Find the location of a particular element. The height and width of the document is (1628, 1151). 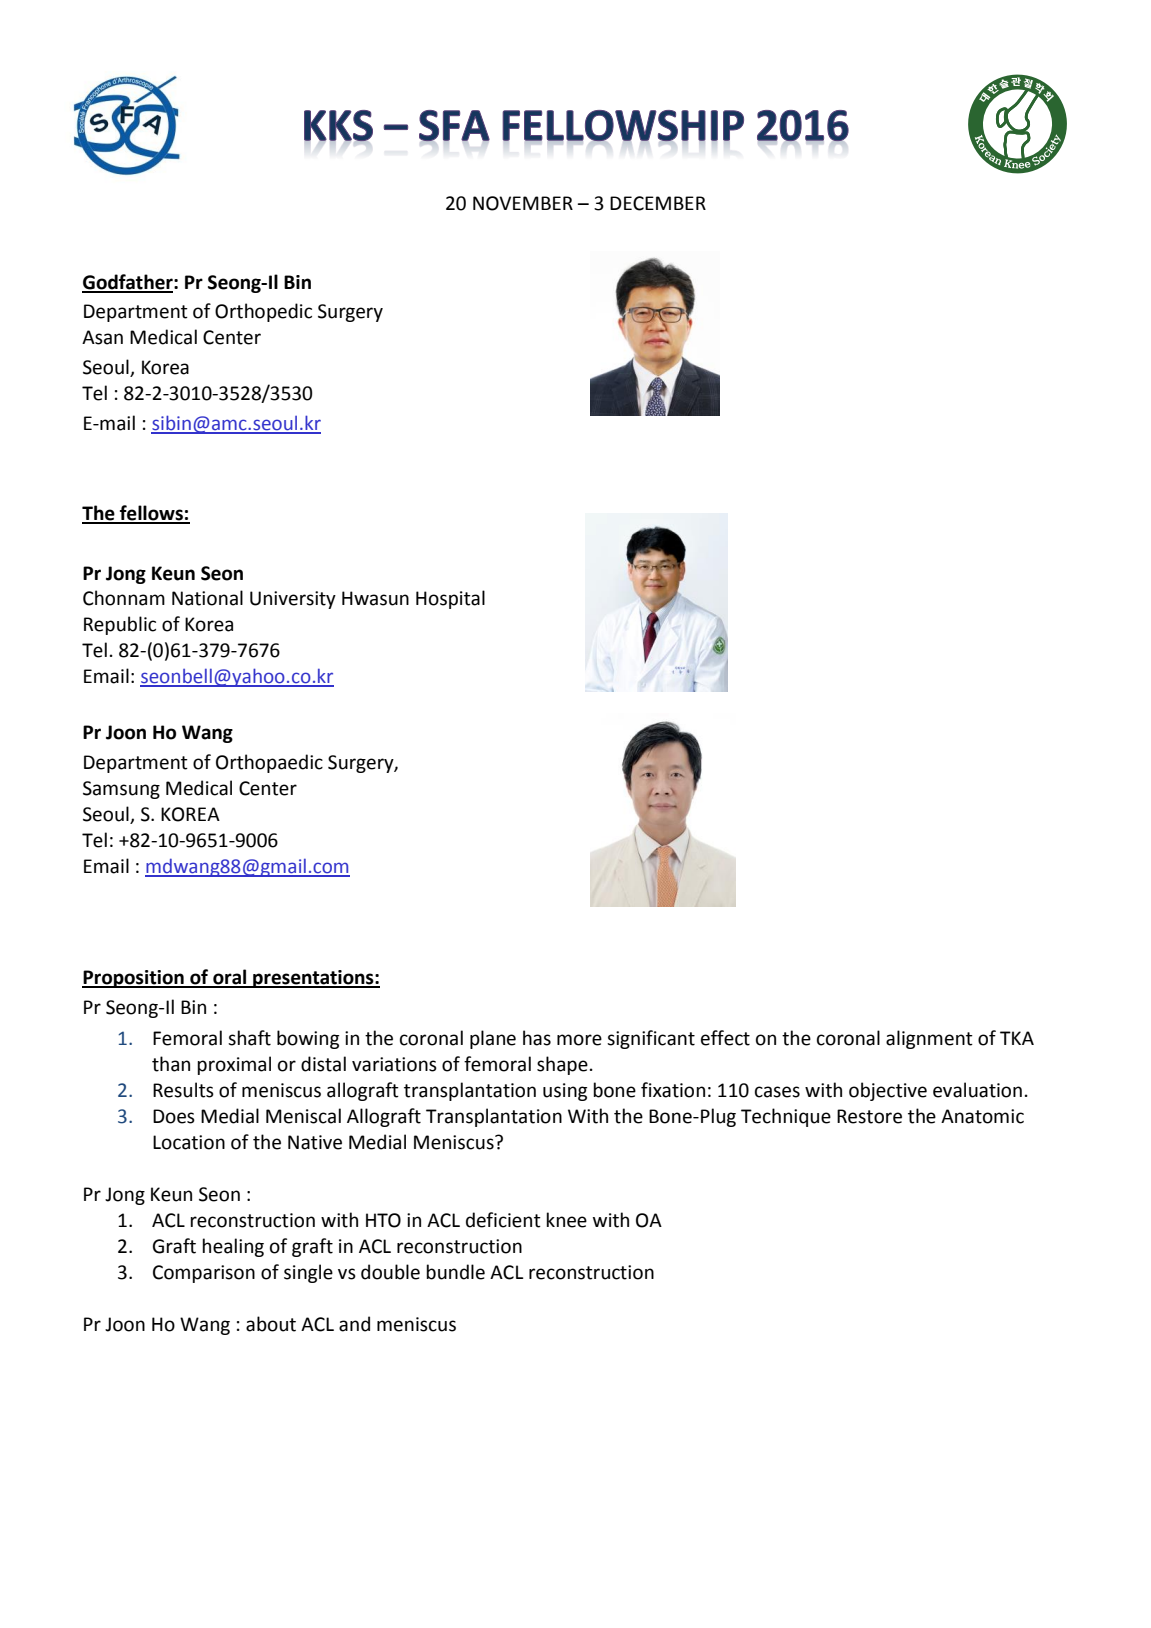

alignment is located at coordinates (929, 1039).
